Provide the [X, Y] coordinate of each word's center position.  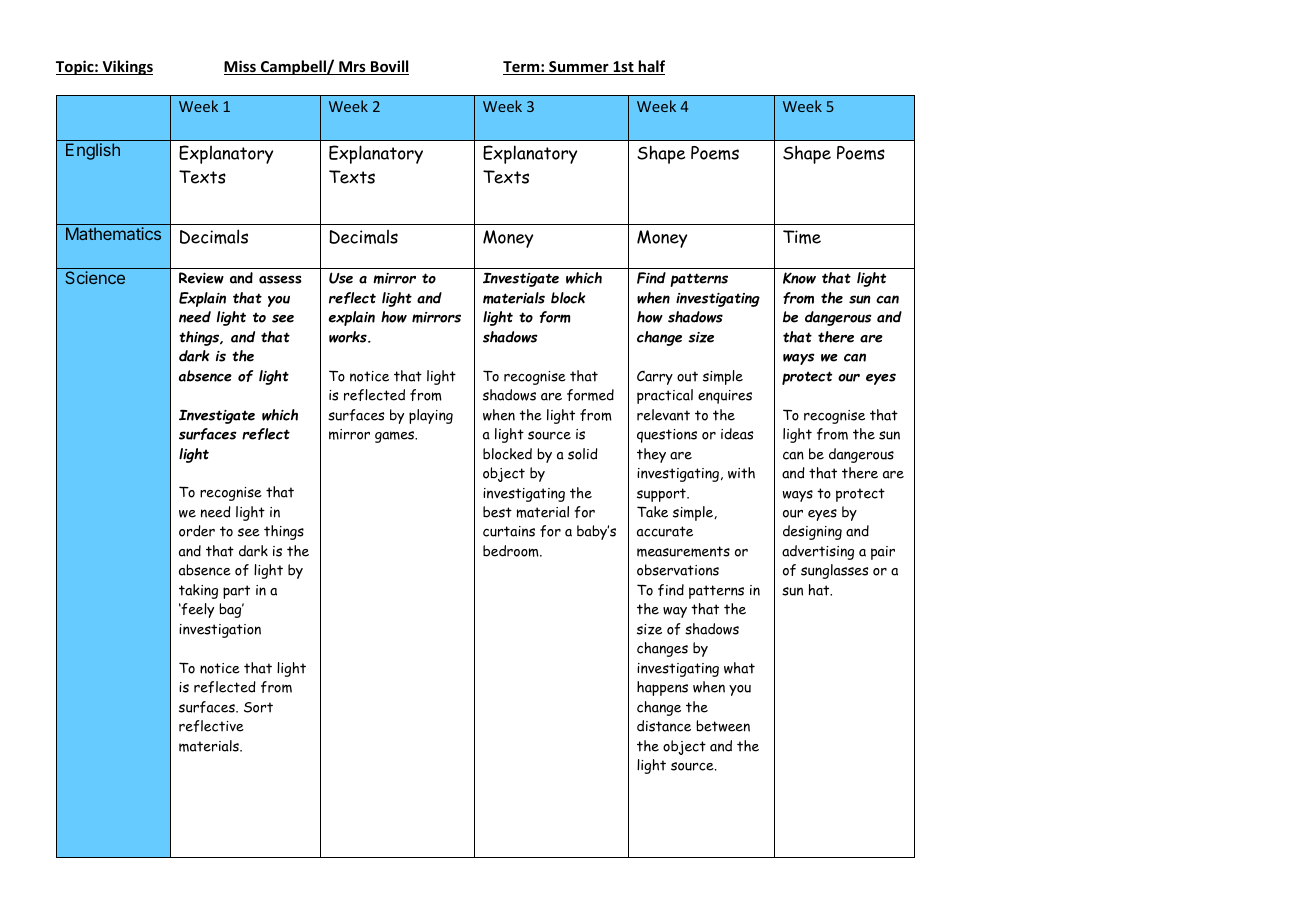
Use [341, 278]
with [741, 473]
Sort [258, 707]
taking [198, 591]
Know [799, 278]
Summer [579, 68]
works [349, 337]
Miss [241, 67]
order [197, 531]
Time [802, 237]
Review [201, 278]
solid [583, 454]
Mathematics [113, 233]
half [650, 67]
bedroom [512, 551]
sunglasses [834, 571]
